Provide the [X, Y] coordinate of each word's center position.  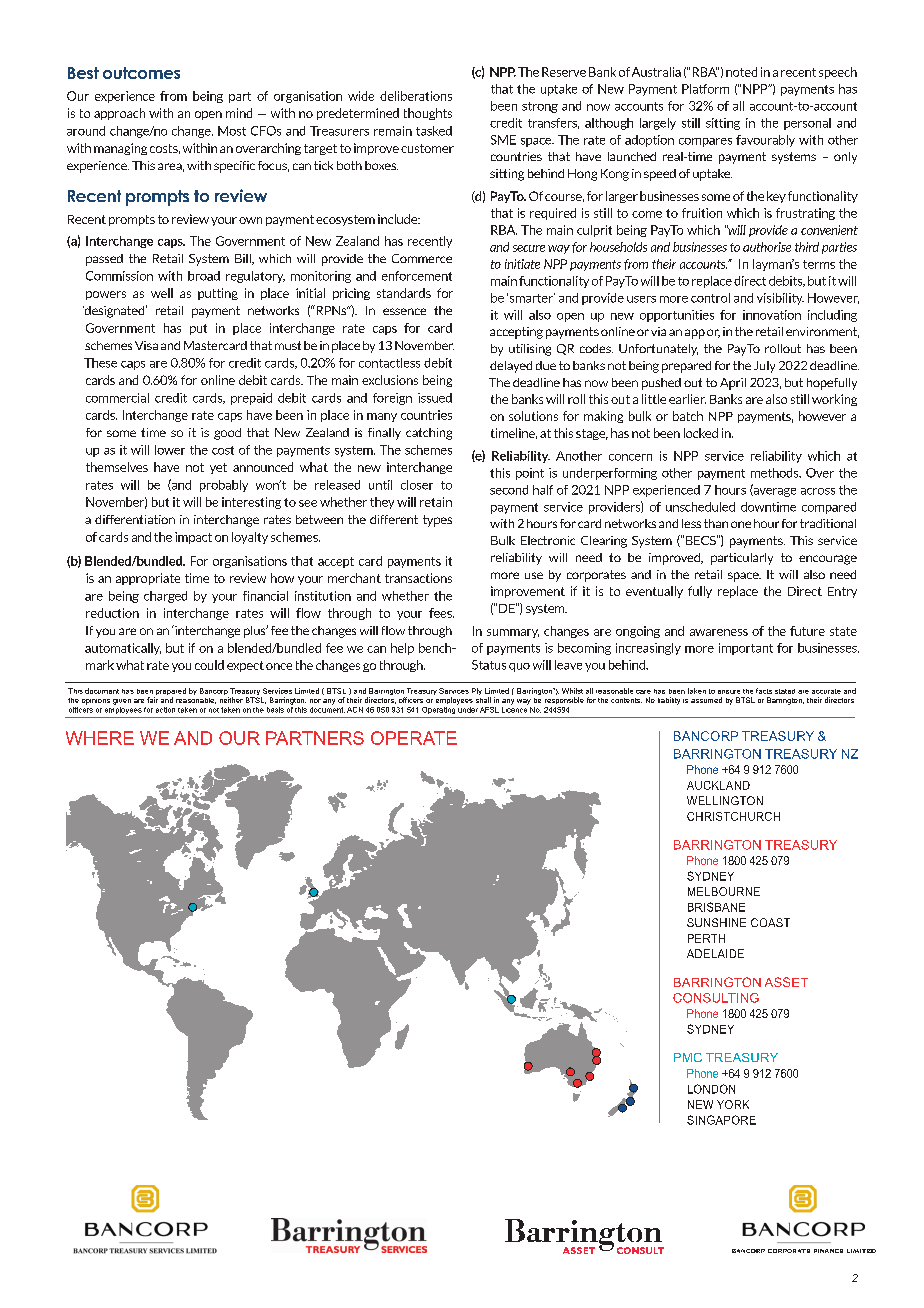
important [746, 649]
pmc [688, 1057]
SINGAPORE [721, 1120]
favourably [765, 141]
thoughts [428, 114]
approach [119, 114]
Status [489, 665]
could [209, 665]
